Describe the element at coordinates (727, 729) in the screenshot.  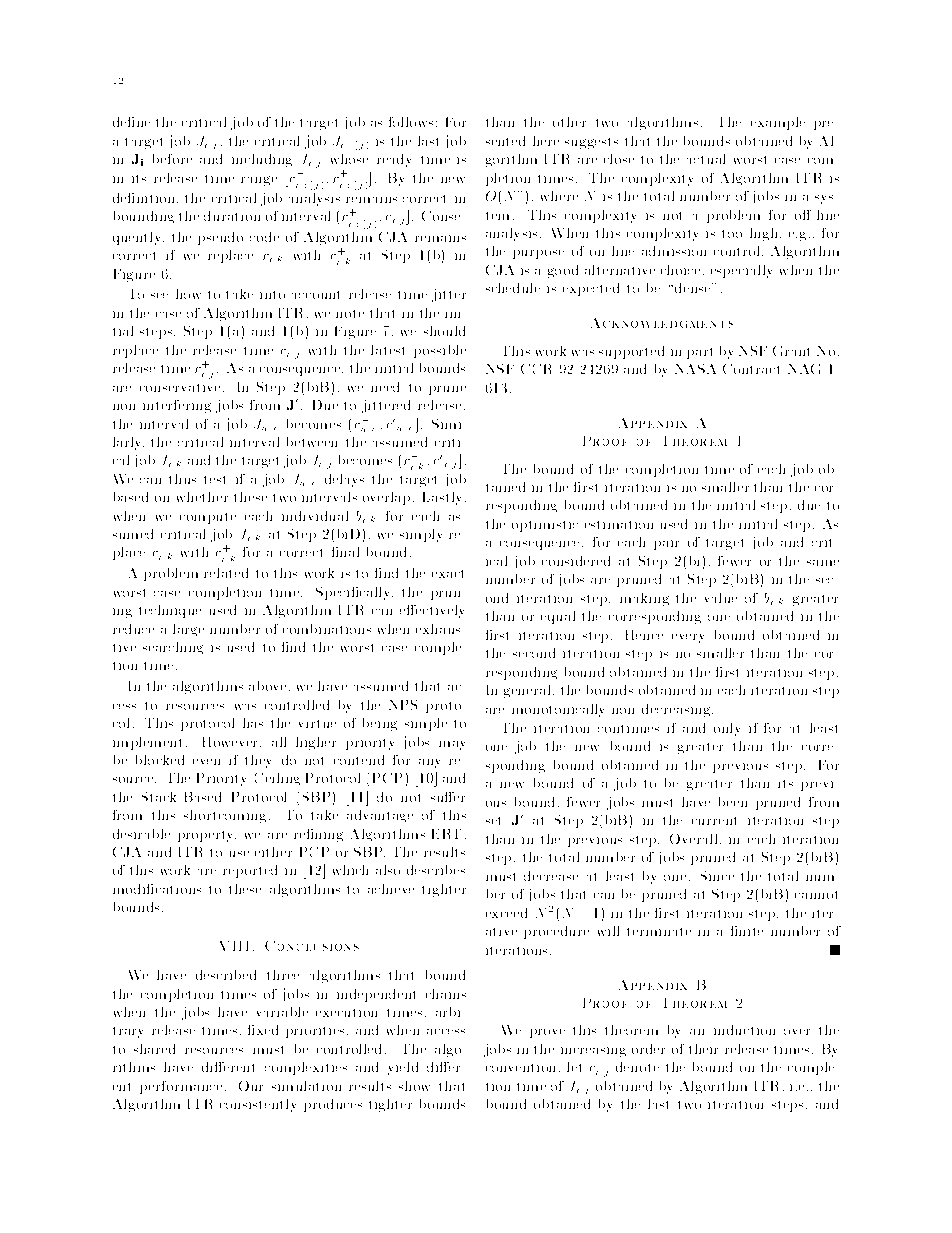
I see `only` at that location.
